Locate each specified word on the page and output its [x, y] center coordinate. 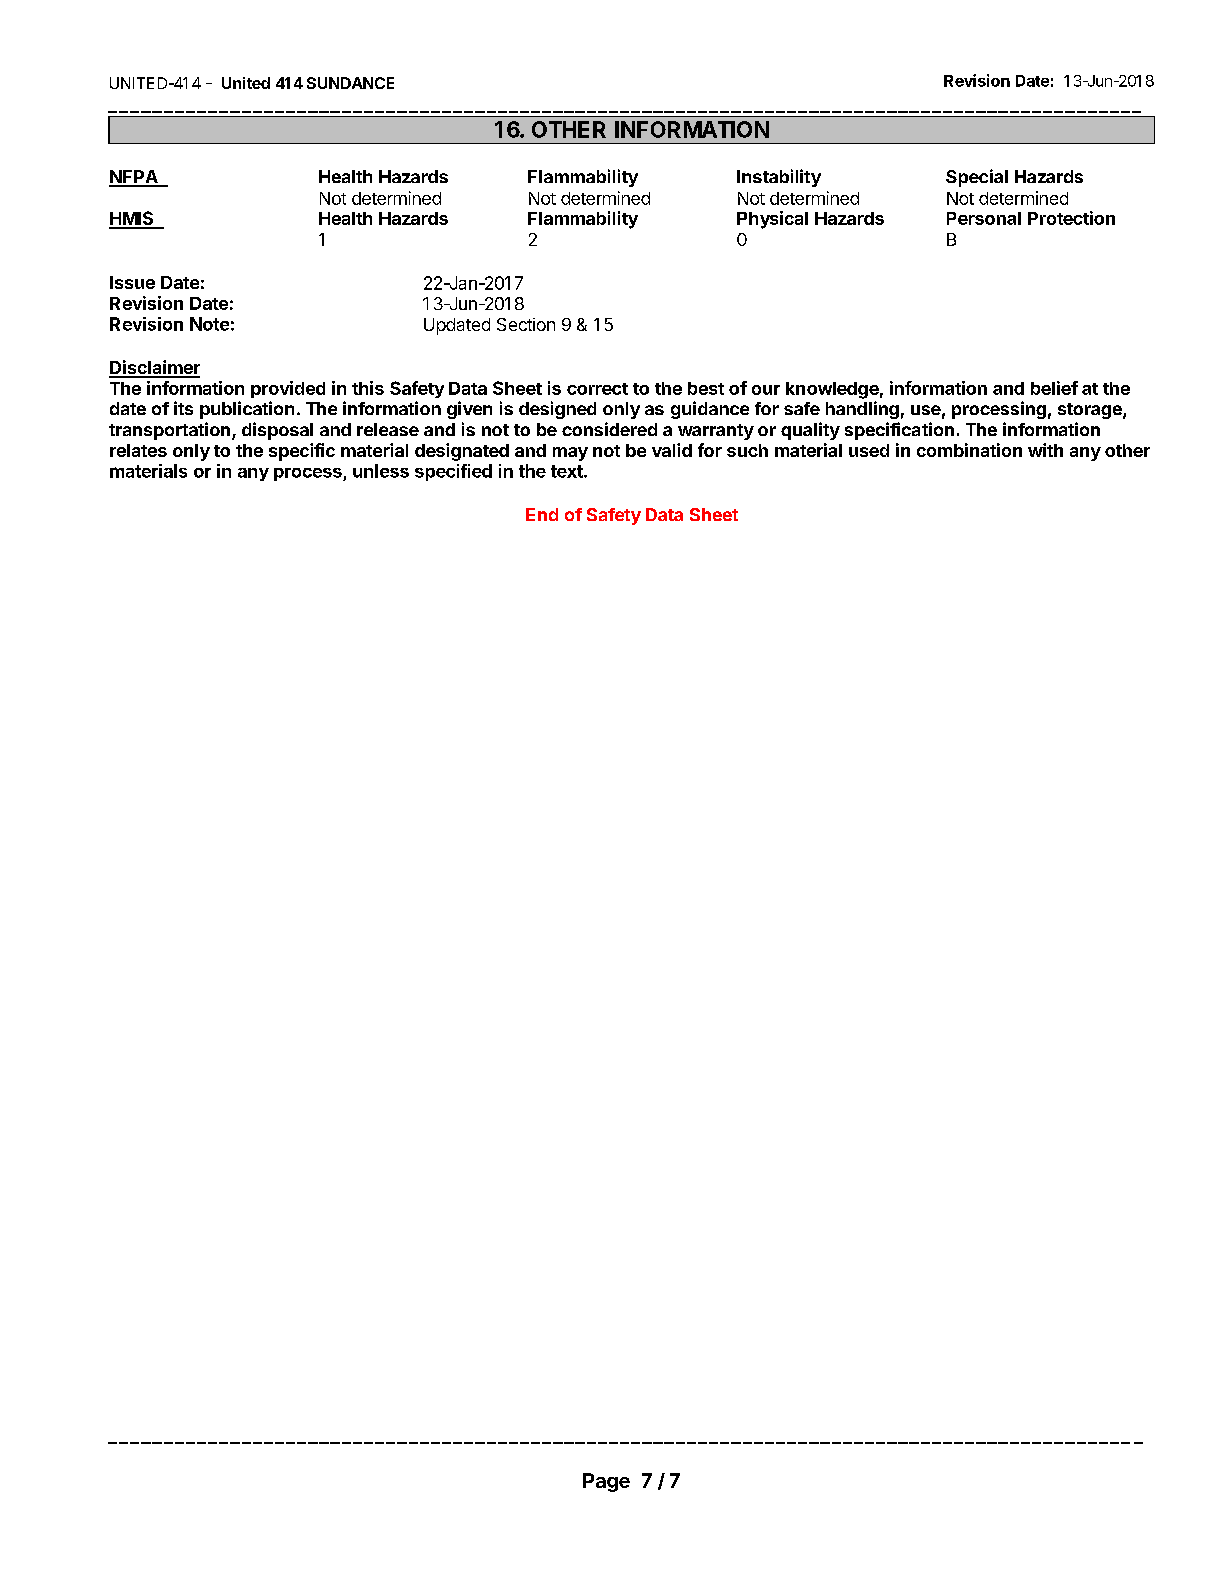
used [869, 450]
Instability [779, 178]
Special [977, 178]
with [1045, 450]
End [542, 514]
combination [969, 450]
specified [453, 472]
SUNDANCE [350, 83]
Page [606, 1482]
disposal [277, 431]
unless [381, 471]
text [568, 471]
